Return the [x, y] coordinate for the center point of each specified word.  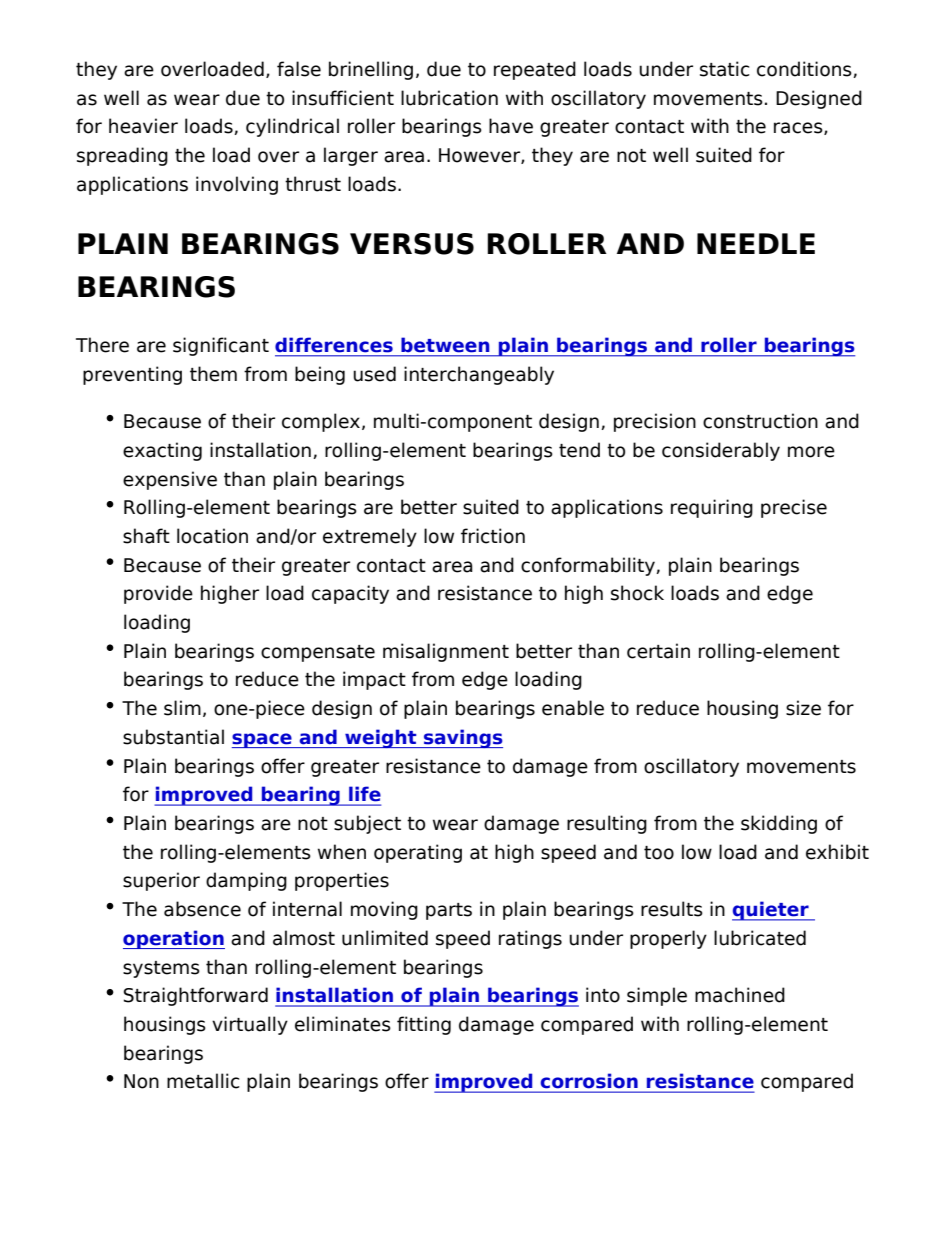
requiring [712, 508]
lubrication [449, 98]
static [725, 69]
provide [158, 594]
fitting [424, 1025]
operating [418, 853]
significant [221, 346]
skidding [779, 824]
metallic [203, 1081]
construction [760, 421]
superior [161, 881]
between [445, 345]
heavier [143, 126]
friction [493, 536]
